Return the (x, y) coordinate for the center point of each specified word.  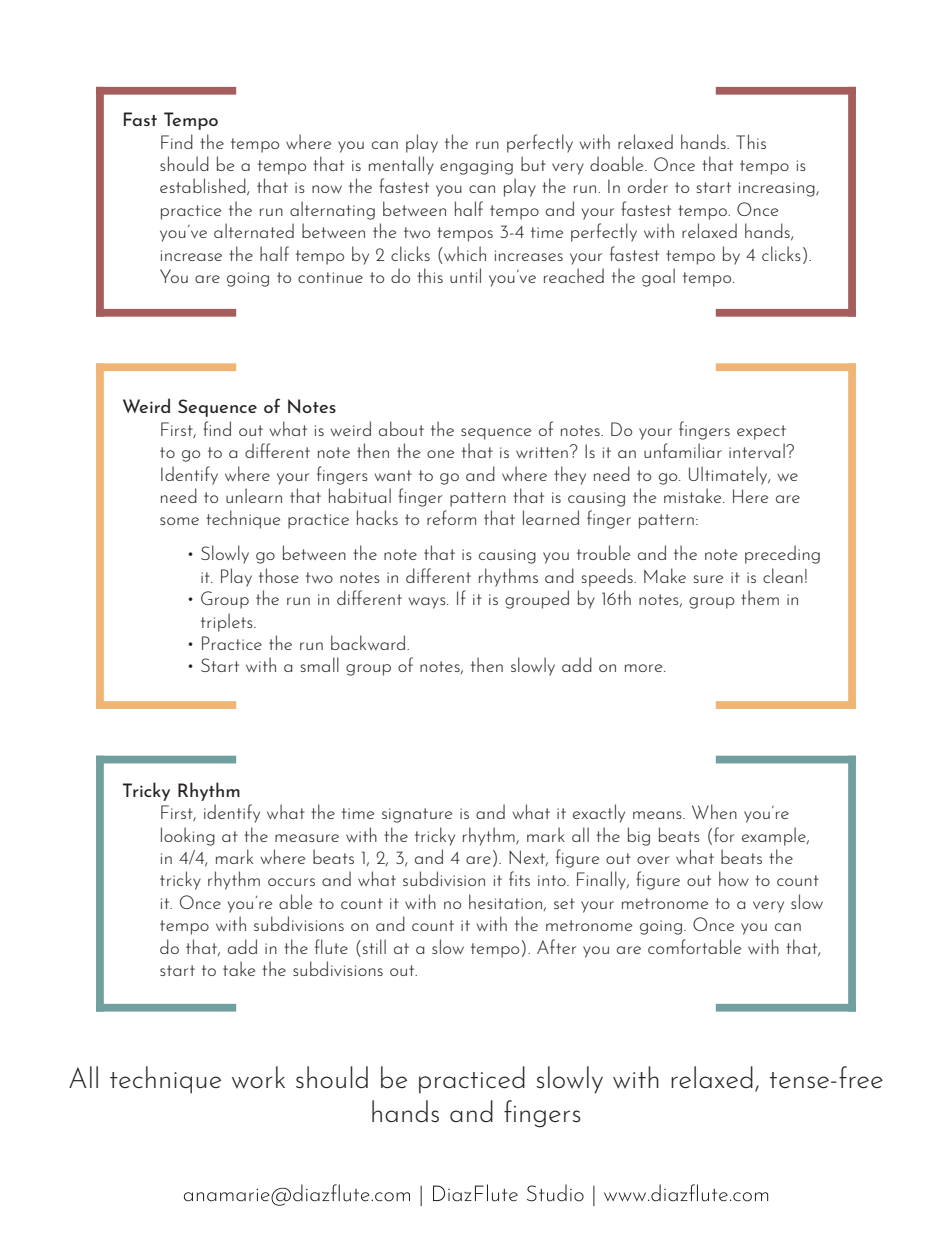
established (204, 187)
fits (519, 878)
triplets (228, 622)
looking (188, 836)
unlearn (254, 495)
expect (761, 432)
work (258, 1077)
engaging (476, 167)
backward (369, 642)
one (440, 454)
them (760, 597)
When (714, 811)
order (648, 185)
